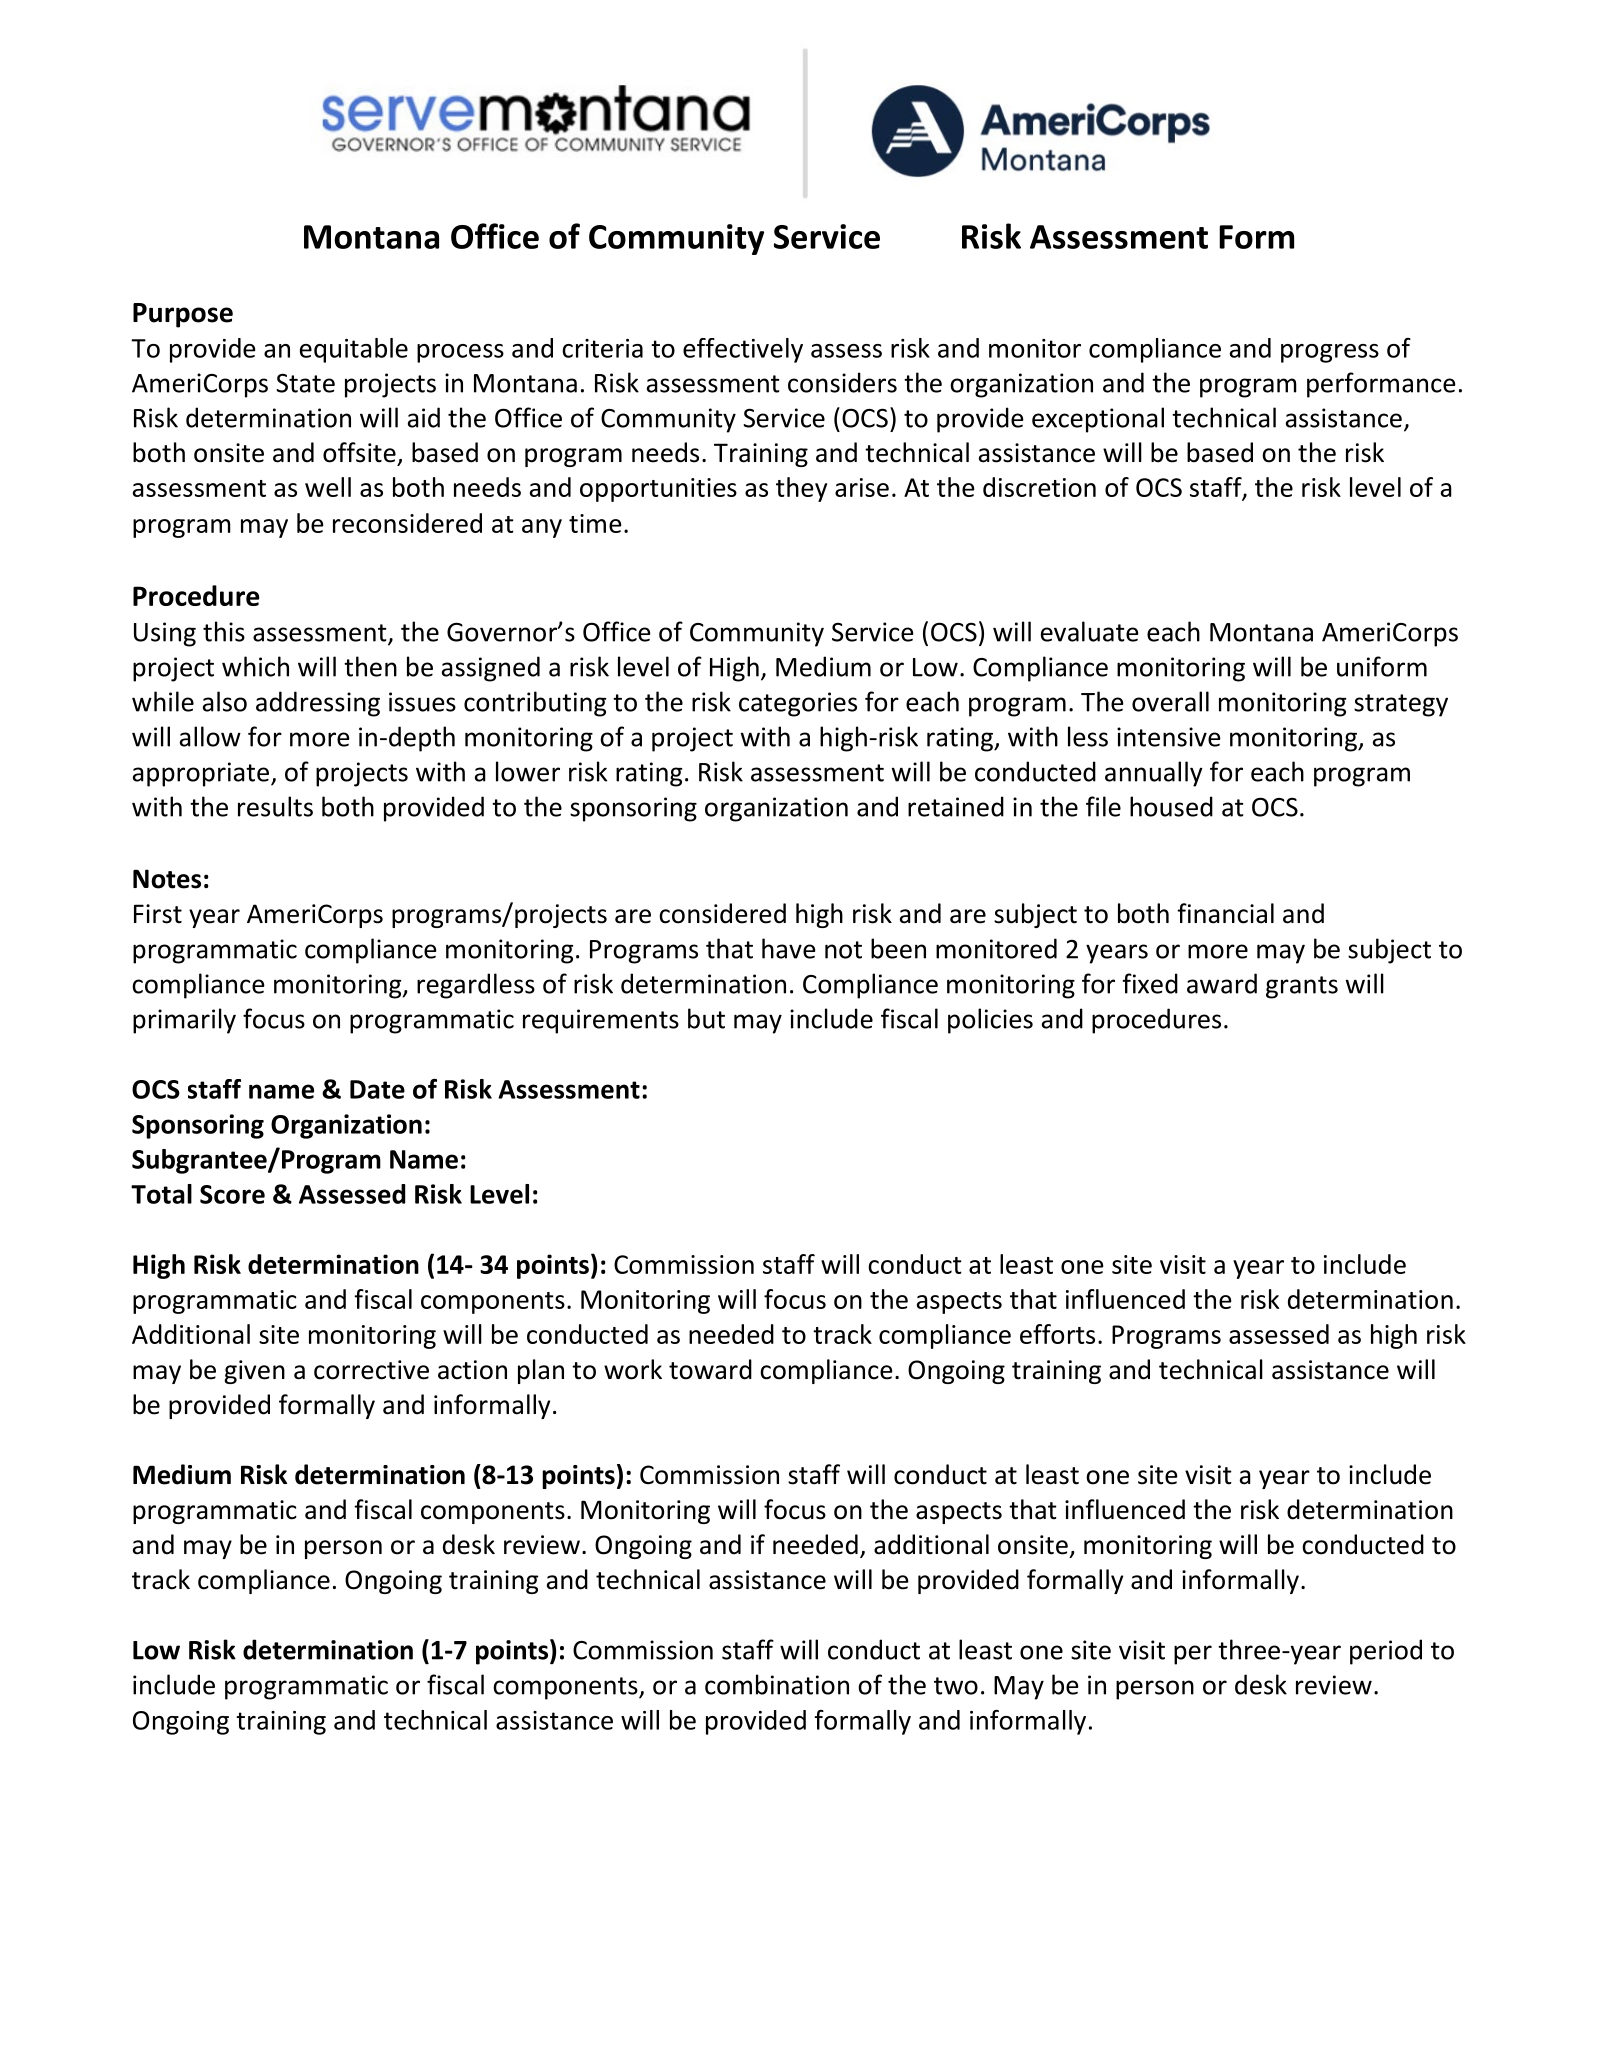 The width and height of the screenshot is (1598, 2068). Describe the element at coordinates (1330, 353) in the screenshot. I see `progress` at that location.
